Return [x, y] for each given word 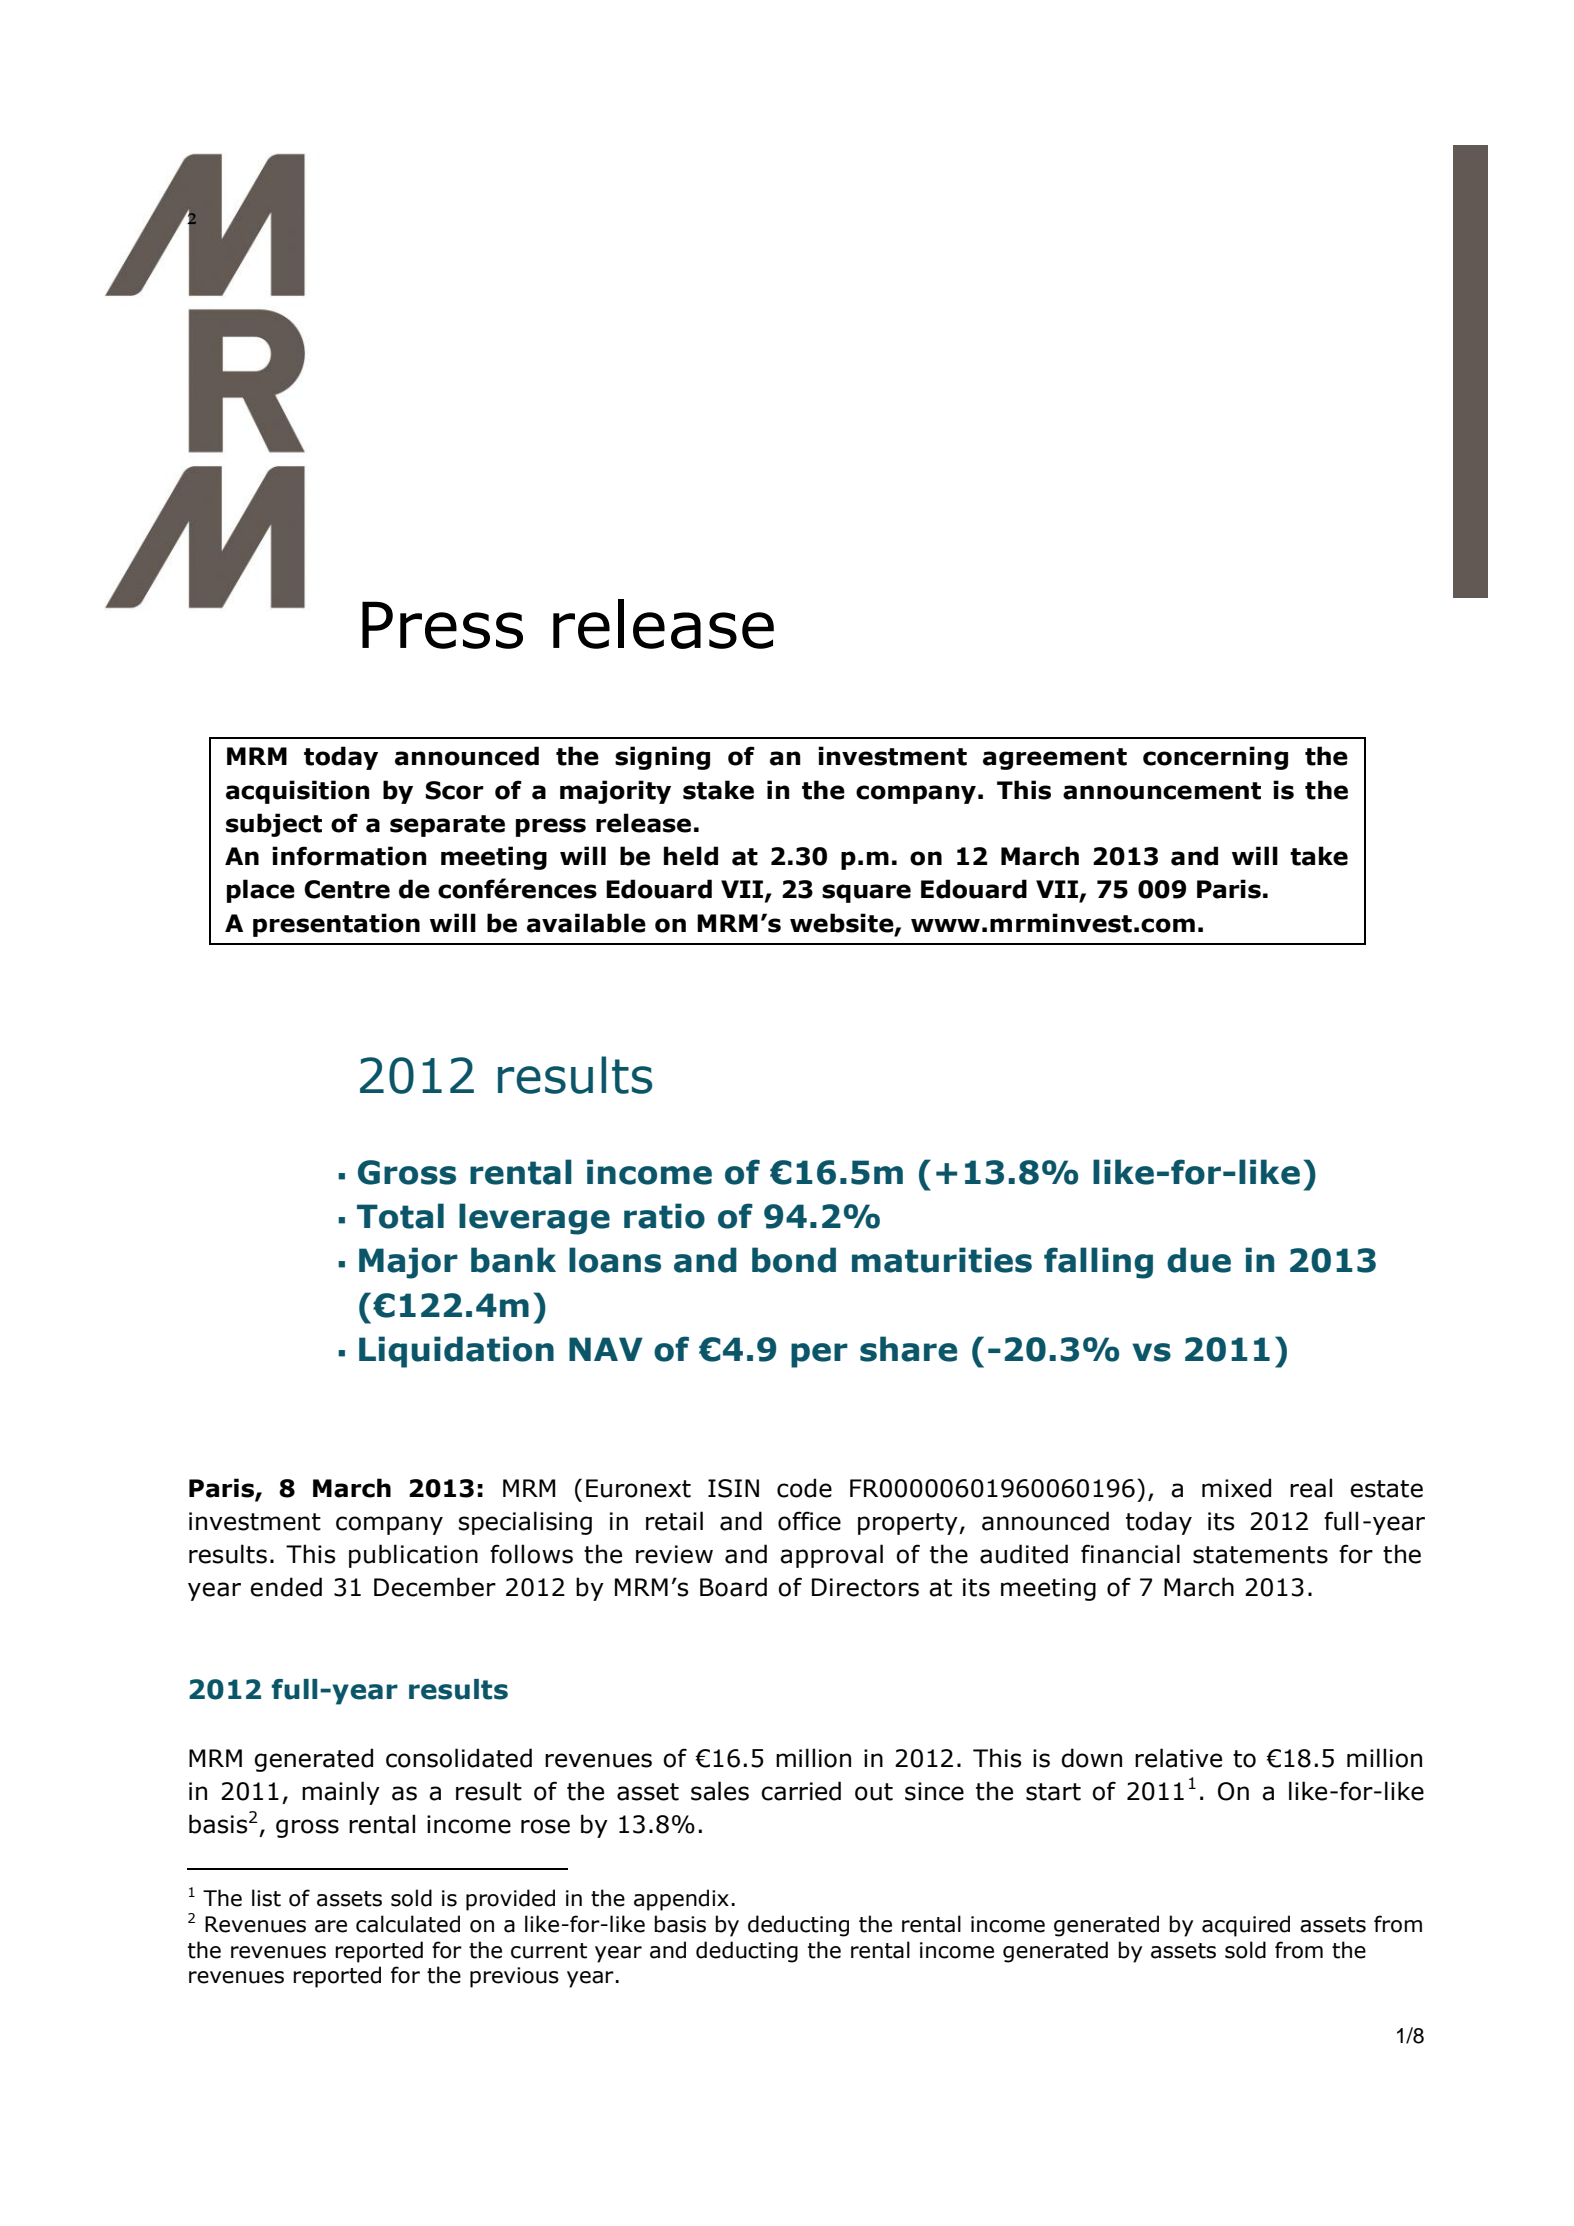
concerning [1215, 758]
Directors [865, 1587]
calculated [408, 1924]
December [435, 1587]
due [1199, 1260]
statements [1260, 1555]
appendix [681, 1900]
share [908, 1349]
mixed [1236, 1488]
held [691, 856]
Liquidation [456, 1352]
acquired [1246, 1926]
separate [447, 826]
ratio [664, 1216]
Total [400, 1216]
